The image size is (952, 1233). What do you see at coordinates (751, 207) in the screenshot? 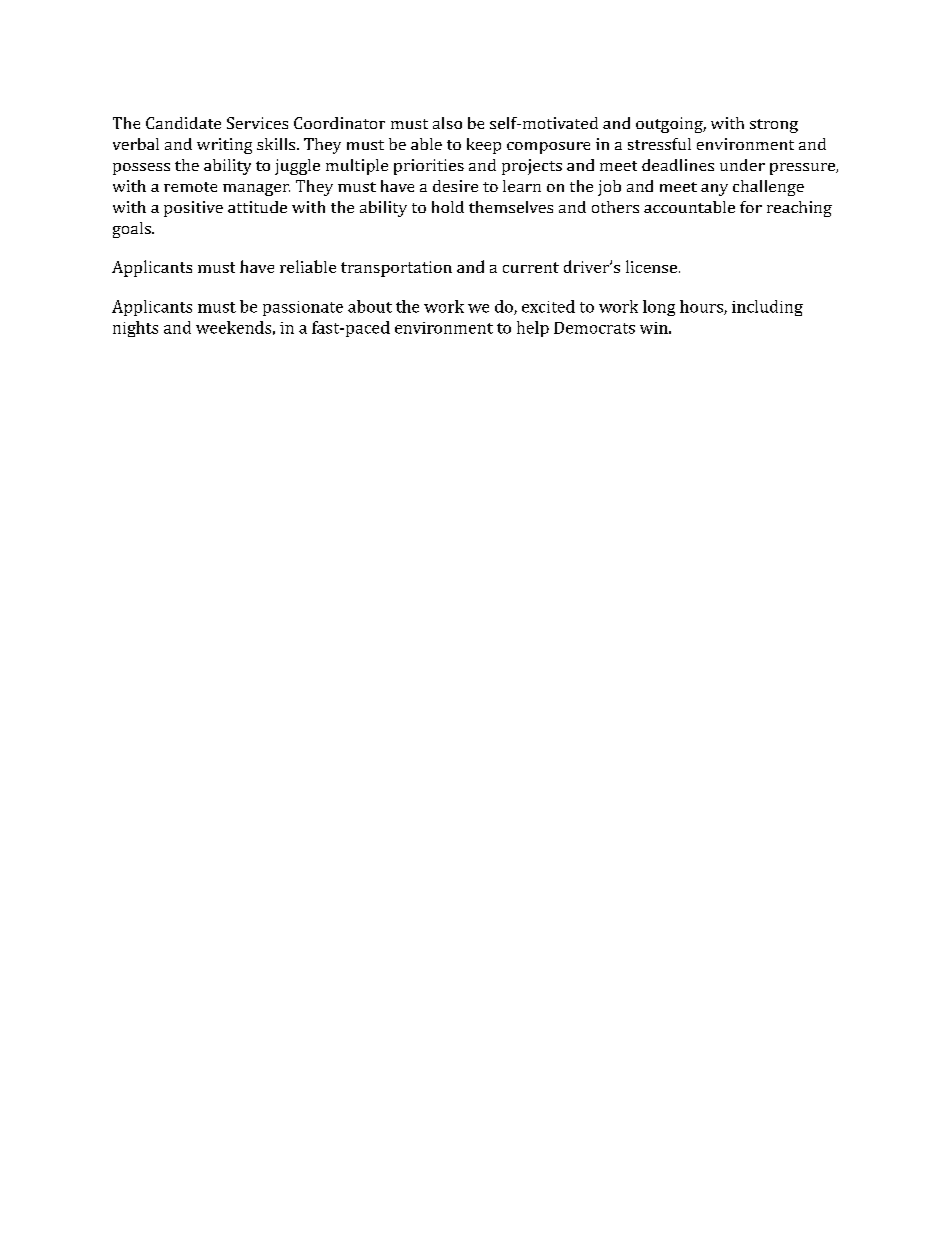
I see `for` at bounding box center [751, 207].
